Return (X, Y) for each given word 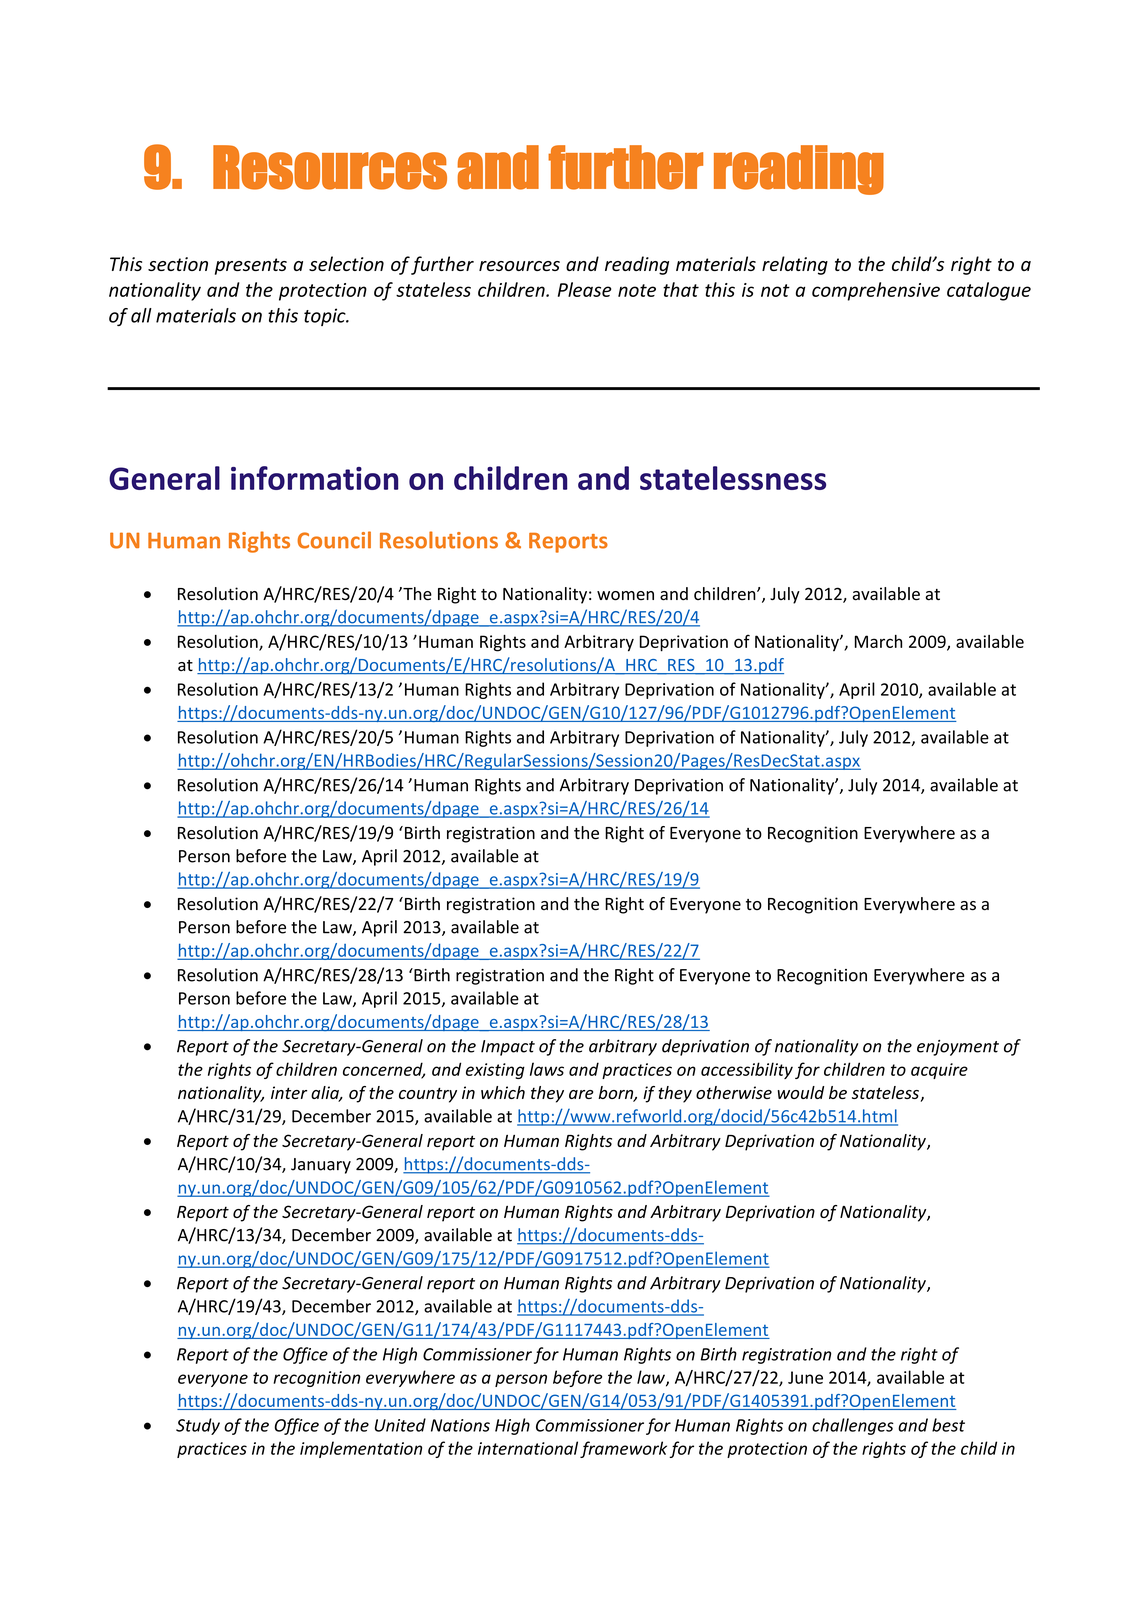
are (581, 1094)
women (625, 596)
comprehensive (876, 291)
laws (547, 1069)
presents (251, 266)
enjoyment (958, 1048)
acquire (939, 1071)
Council (334, 540)
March (878, 641)
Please (585, 289)
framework (623, 1449)
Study (198, 1426)
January (321, 1166)
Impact (508, 1048)
